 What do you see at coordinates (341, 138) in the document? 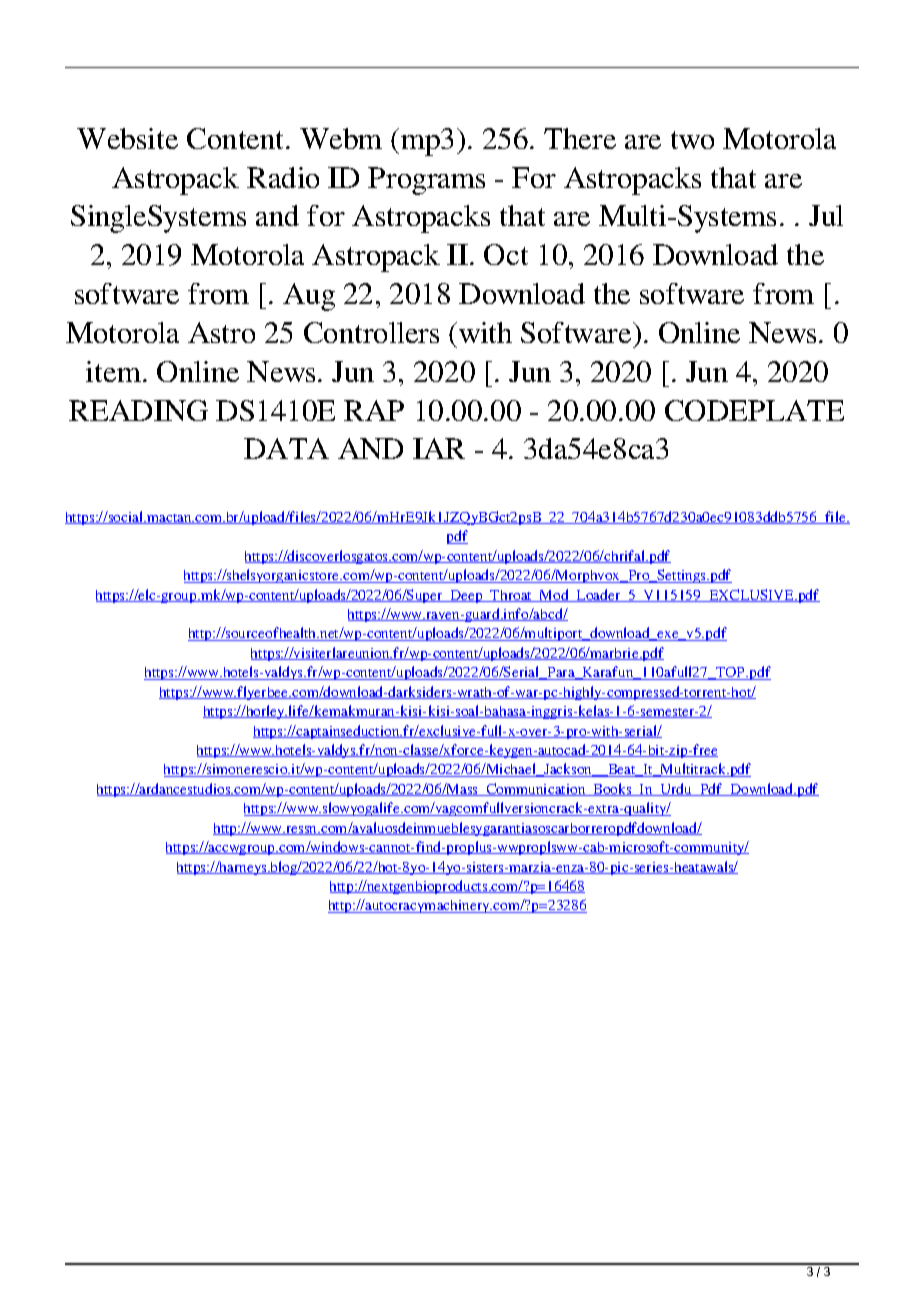
I see `Webm` at bounding box center [341, 138].
